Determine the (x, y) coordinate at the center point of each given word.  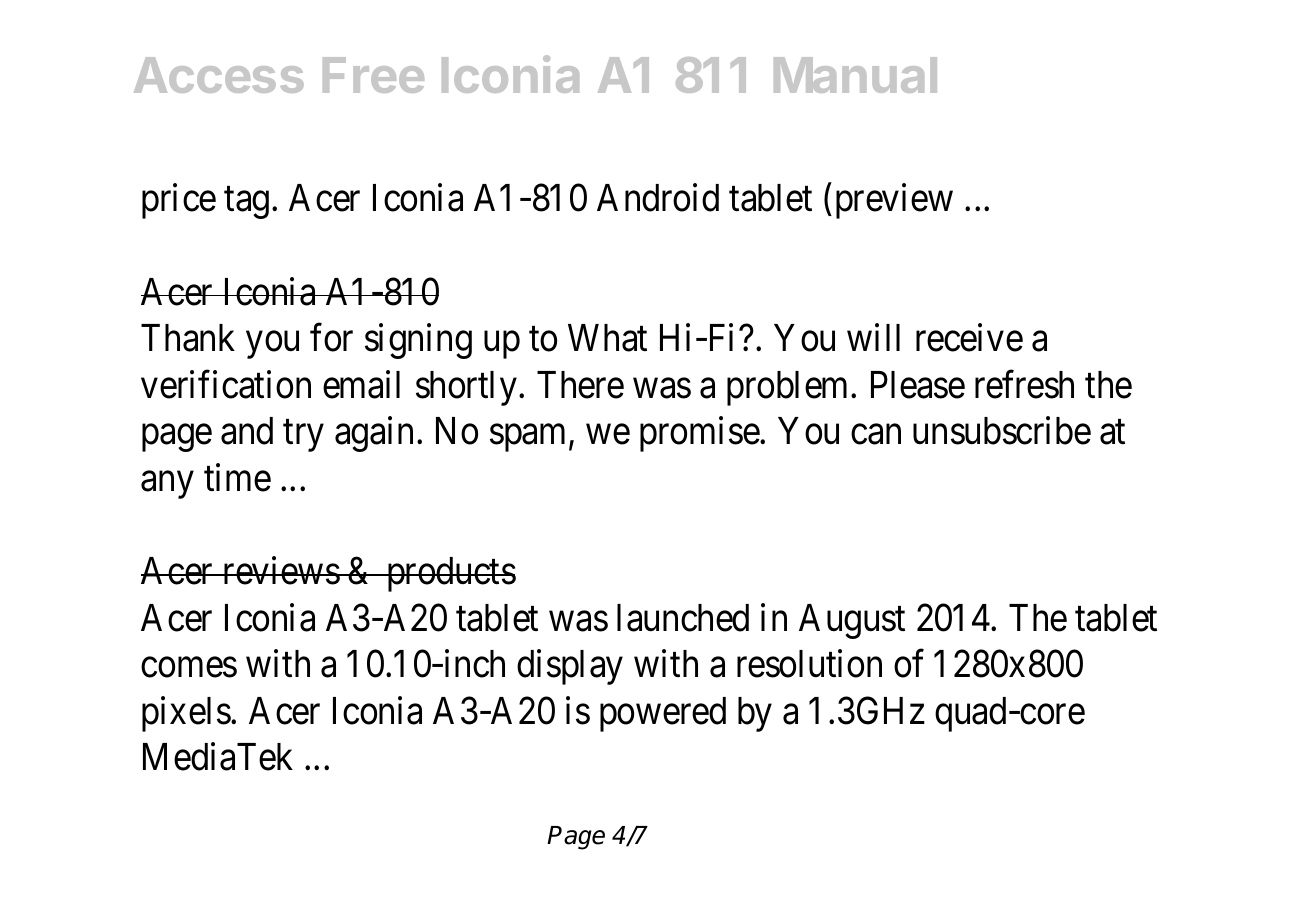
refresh (1024, 384)
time (237, 477)
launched (683, 618)
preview (894, 201)
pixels (186, 714)
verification (226, 384)
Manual (855, 75)
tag (246, 203)
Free (373, 75)
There (580, 385)
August (852, 621)
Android (658, 198)
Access (219, 75)
